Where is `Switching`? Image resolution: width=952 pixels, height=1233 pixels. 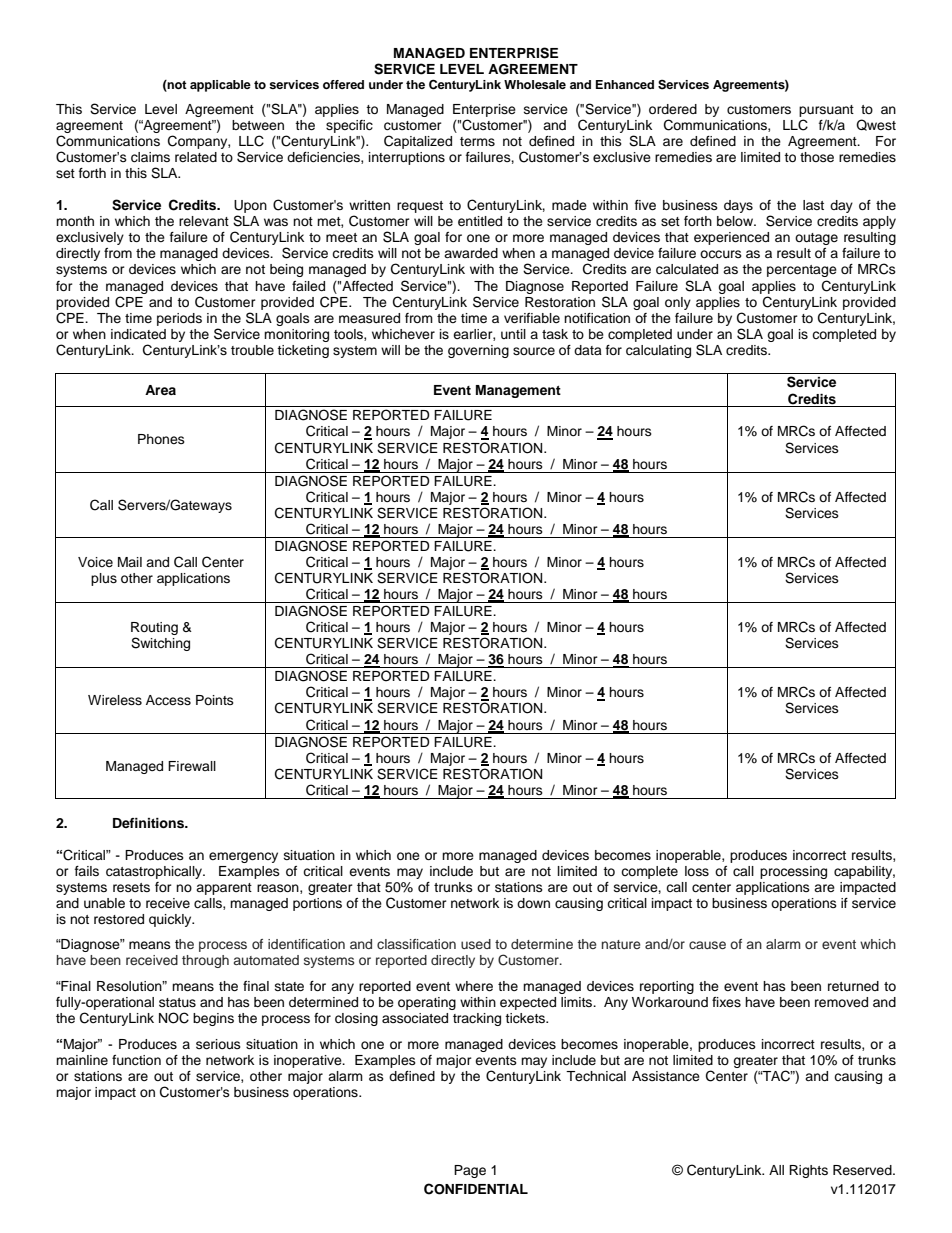 Switching is located at coordinates (160, 644).
